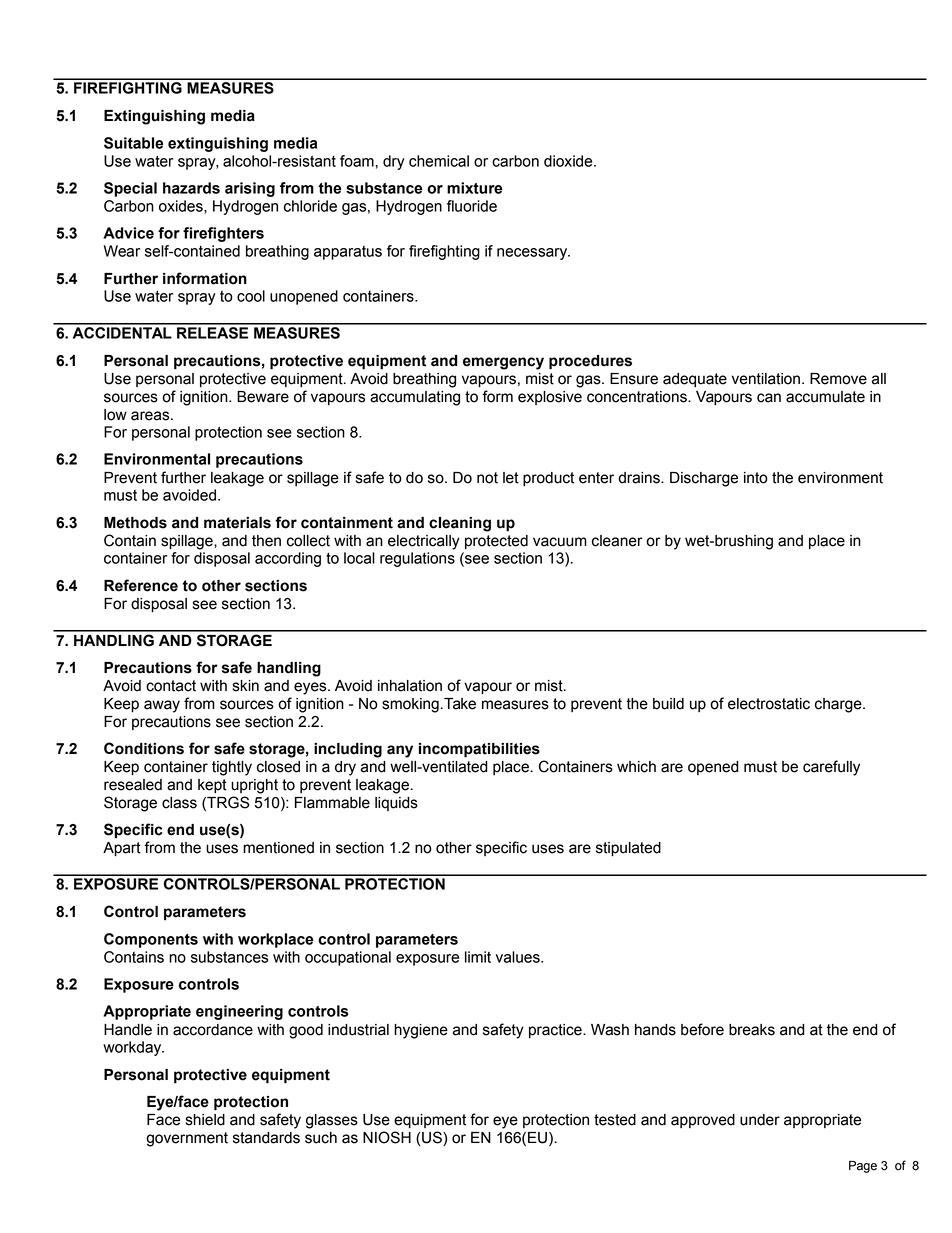 Image resolution: width=952 pixels, height=1233 pixels. I want to click on ventilation, so click(766, 379).
